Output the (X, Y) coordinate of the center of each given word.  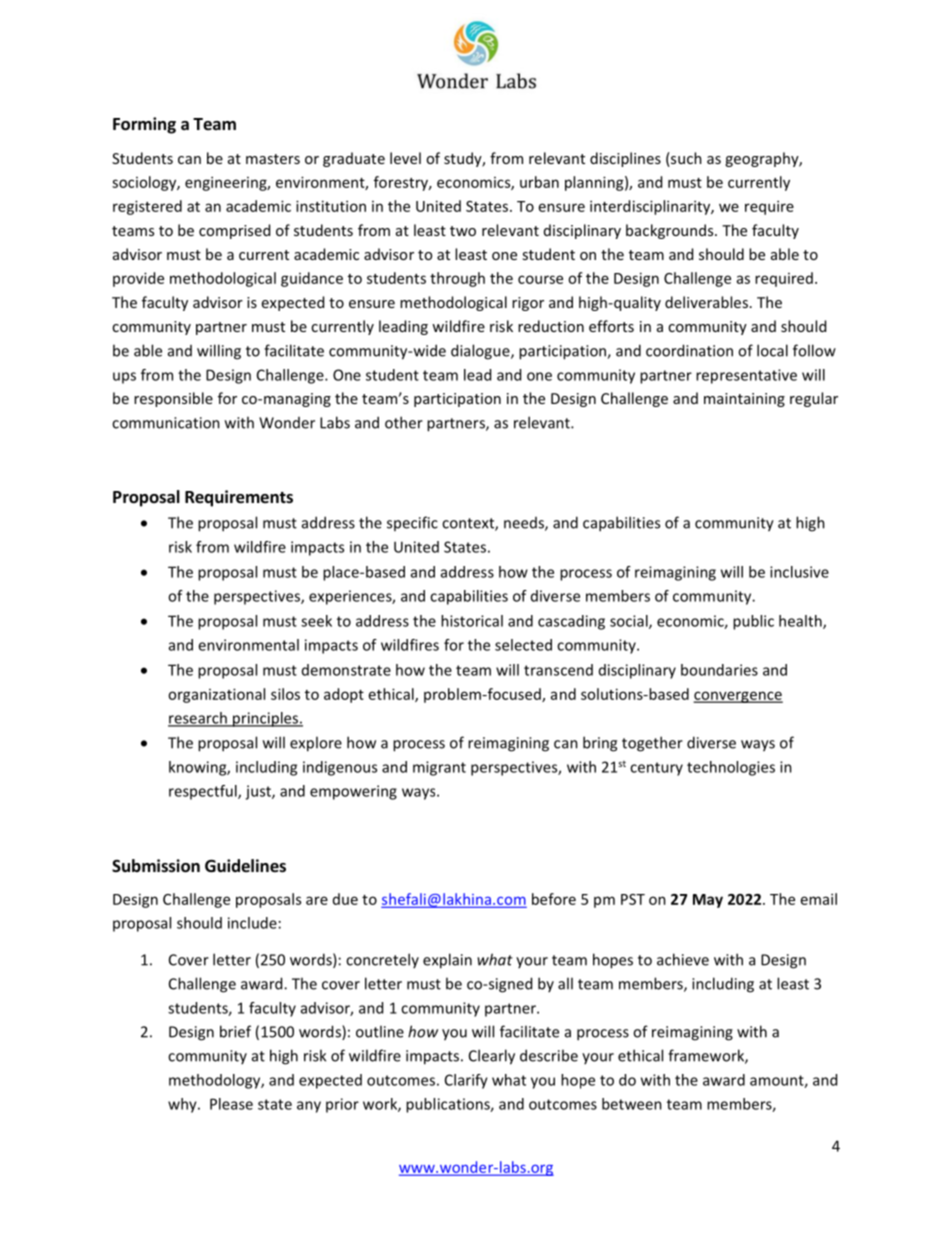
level (405, 158)
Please (231, 1104)
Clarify (466, 1081)
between (632, 1104)
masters (273, 159)
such (685, 159)
